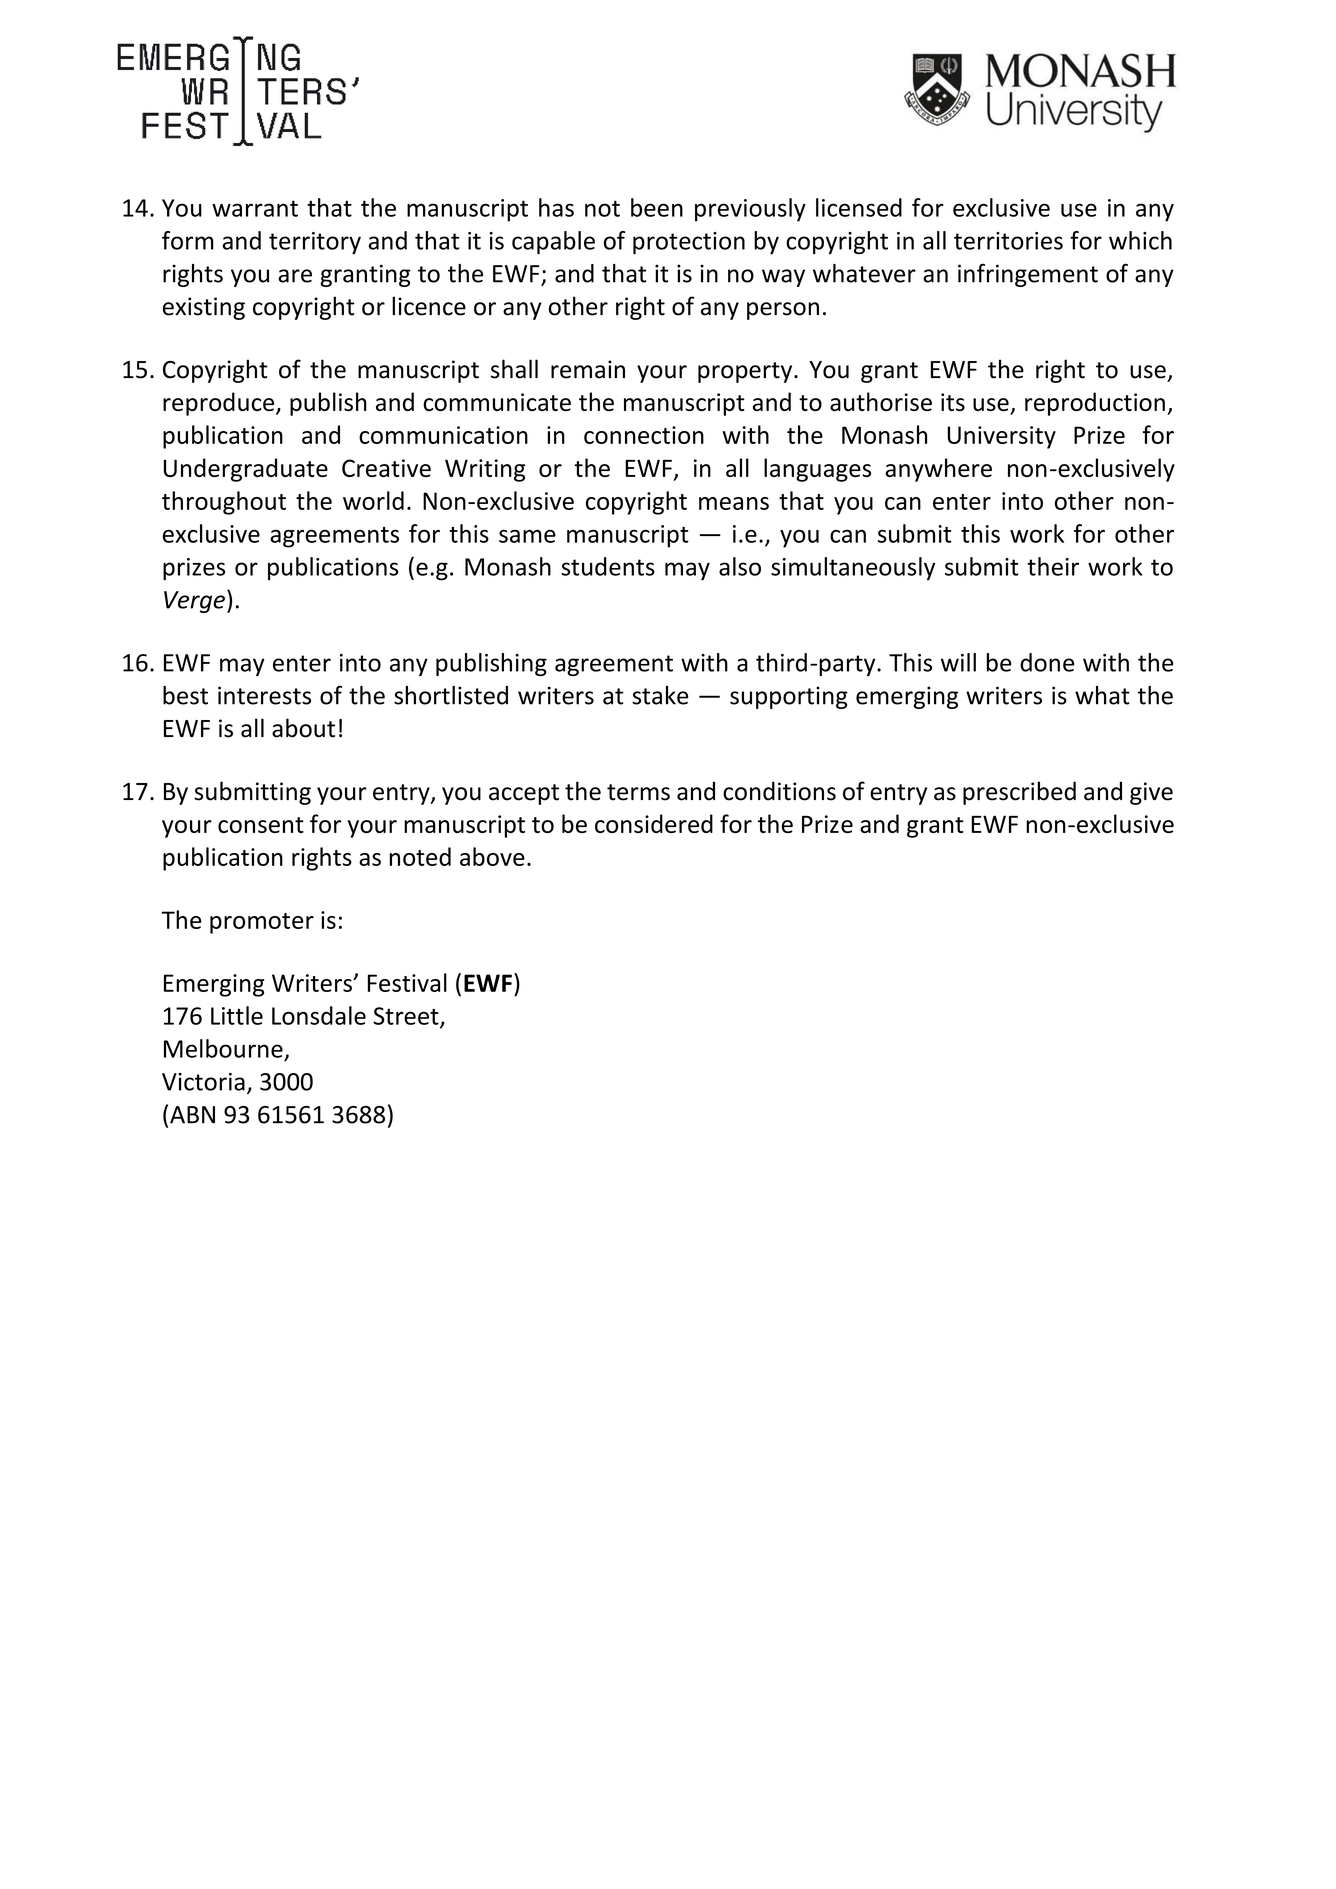 This screenshot has width=1336, height=1889. I want to click on terms, so click(638, 792).
